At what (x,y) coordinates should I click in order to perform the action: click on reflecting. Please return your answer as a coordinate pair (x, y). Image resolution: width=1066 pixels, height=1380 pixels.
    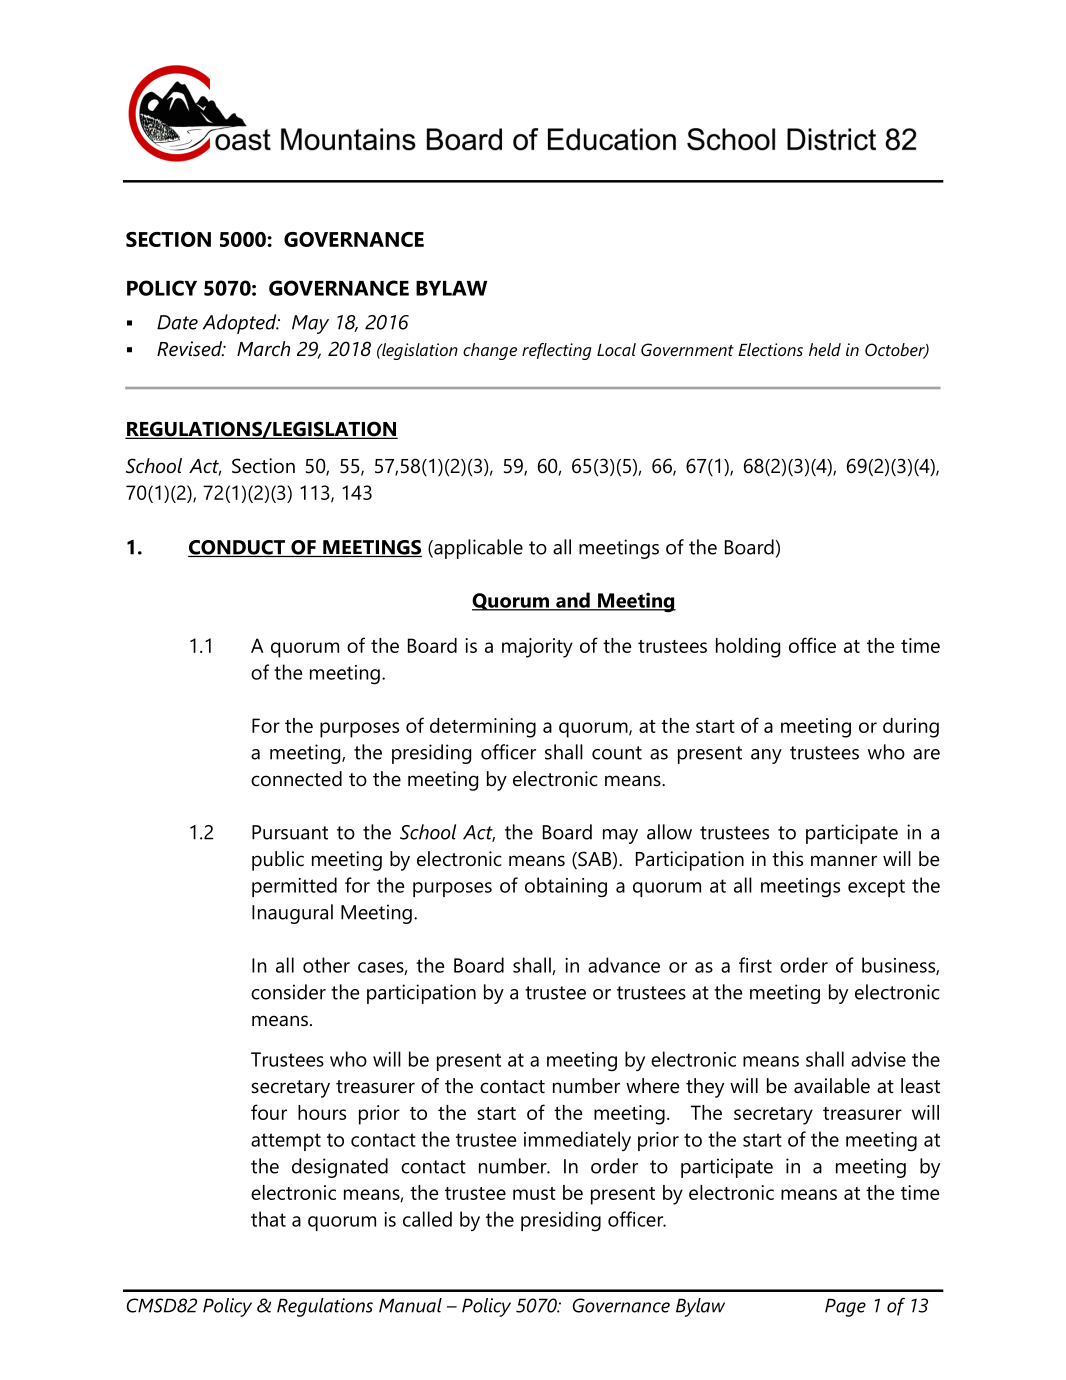
    Looking at the image, I should click on (556, 351).
